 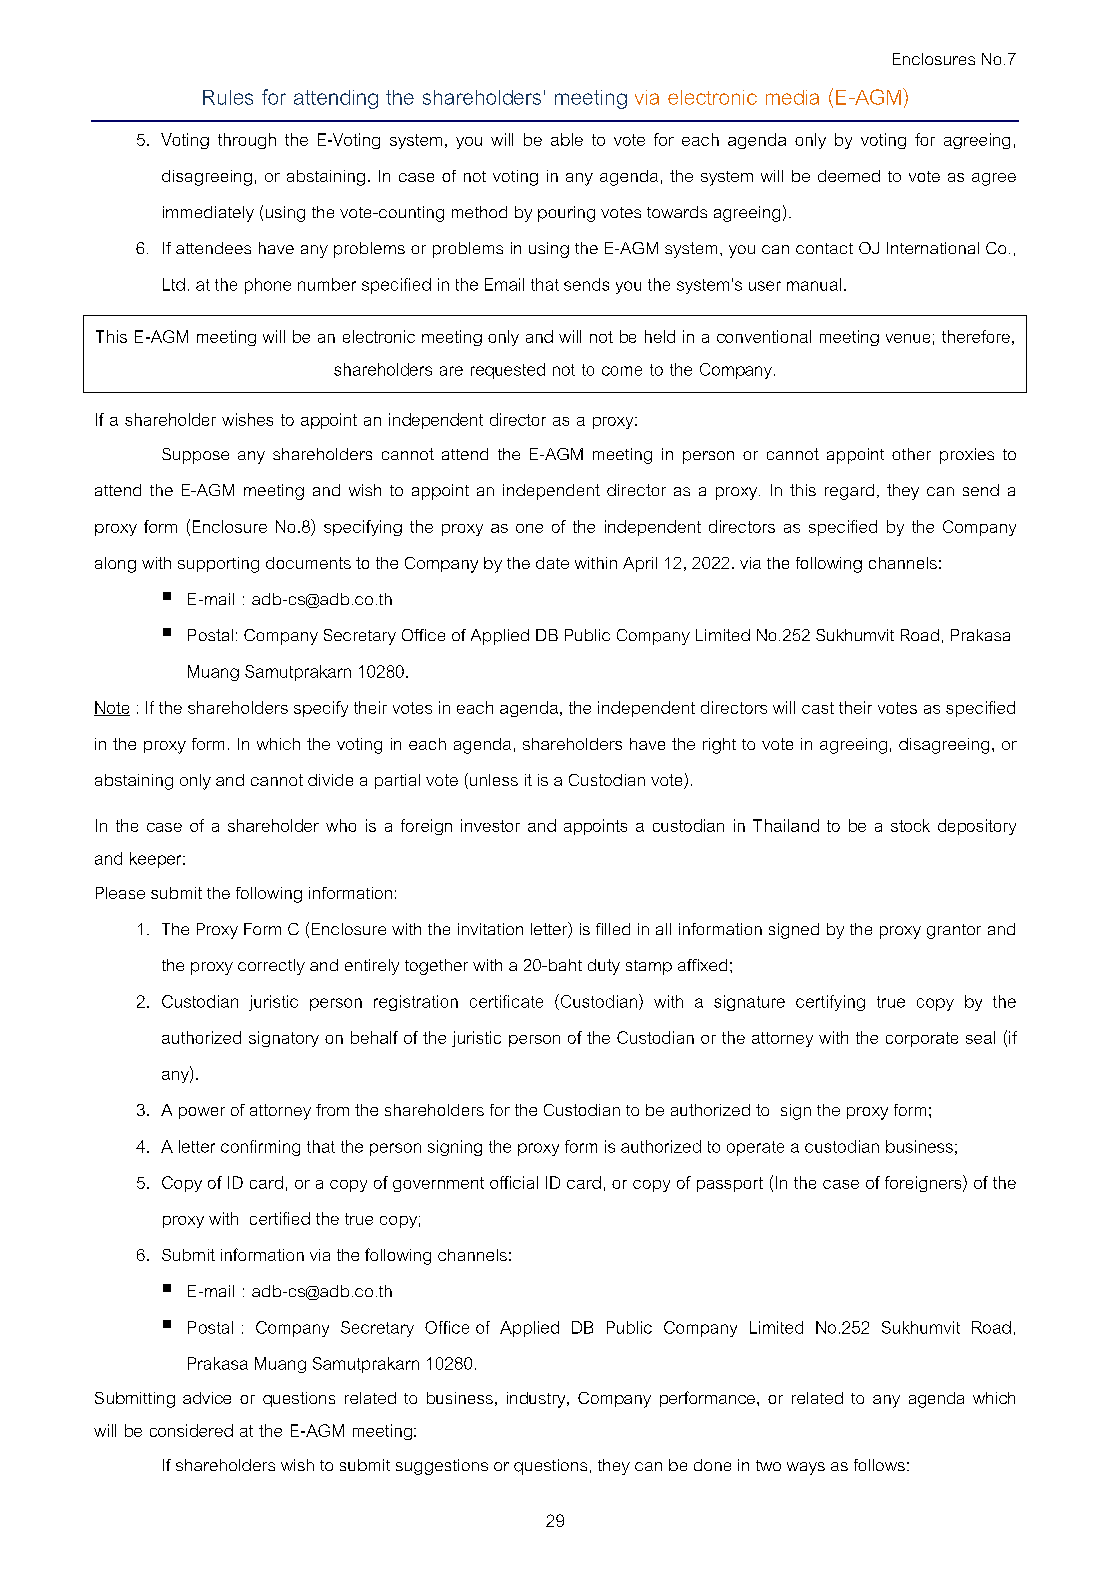 What do you see at coordinates (494, 780) in the screenshot?
I see `unless` at bounding box center [494, 780].
